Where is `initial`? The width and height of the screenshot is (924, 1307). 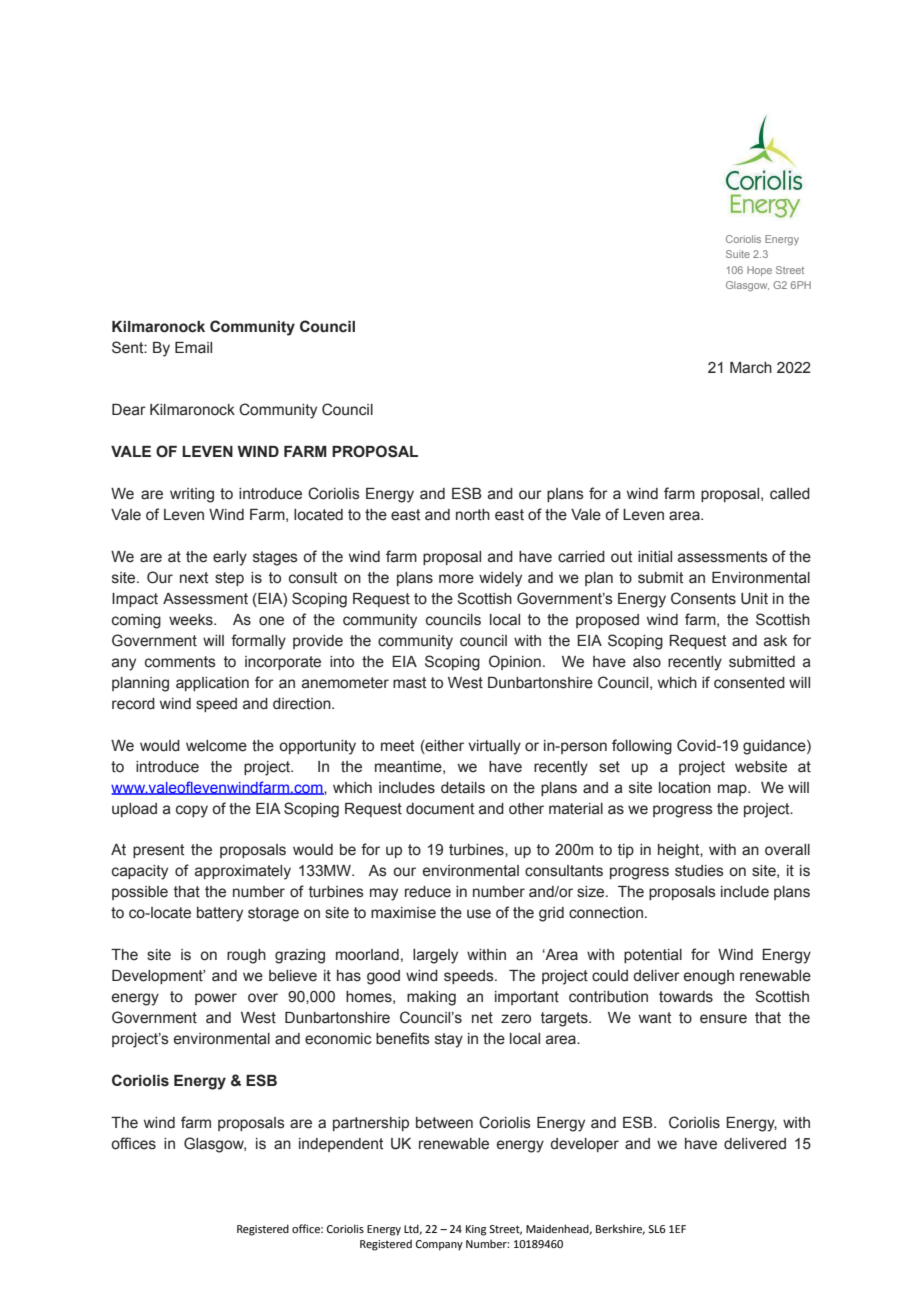 initial is located at coordinates (655, 557).
